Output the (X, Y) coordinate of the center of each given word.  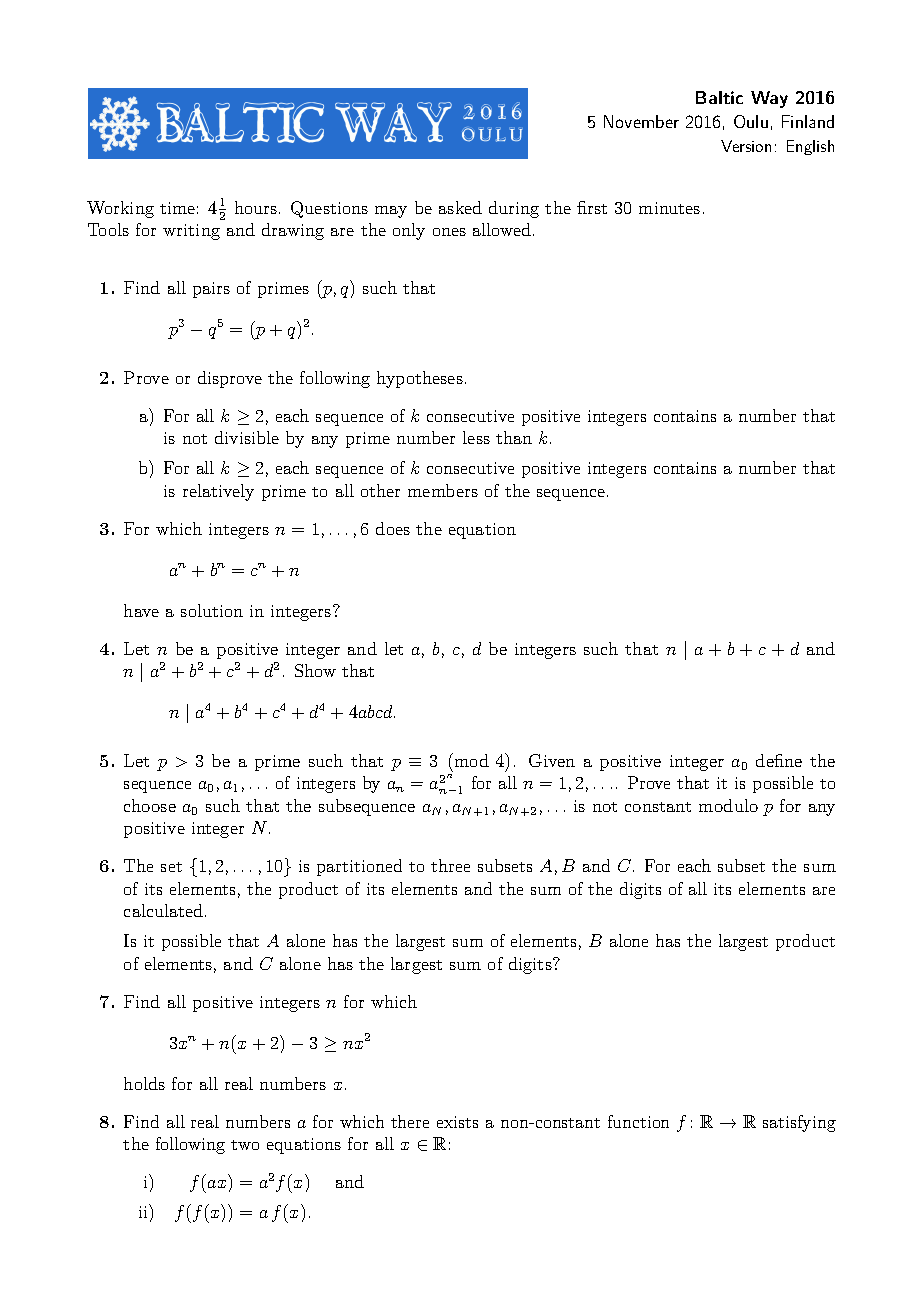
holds (144, 1083)
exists (457, 1122)
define (779, 760)
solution (212, 610)
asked (460, 207)
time (177, 208)
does (393, 528)
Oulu (751, 121)
